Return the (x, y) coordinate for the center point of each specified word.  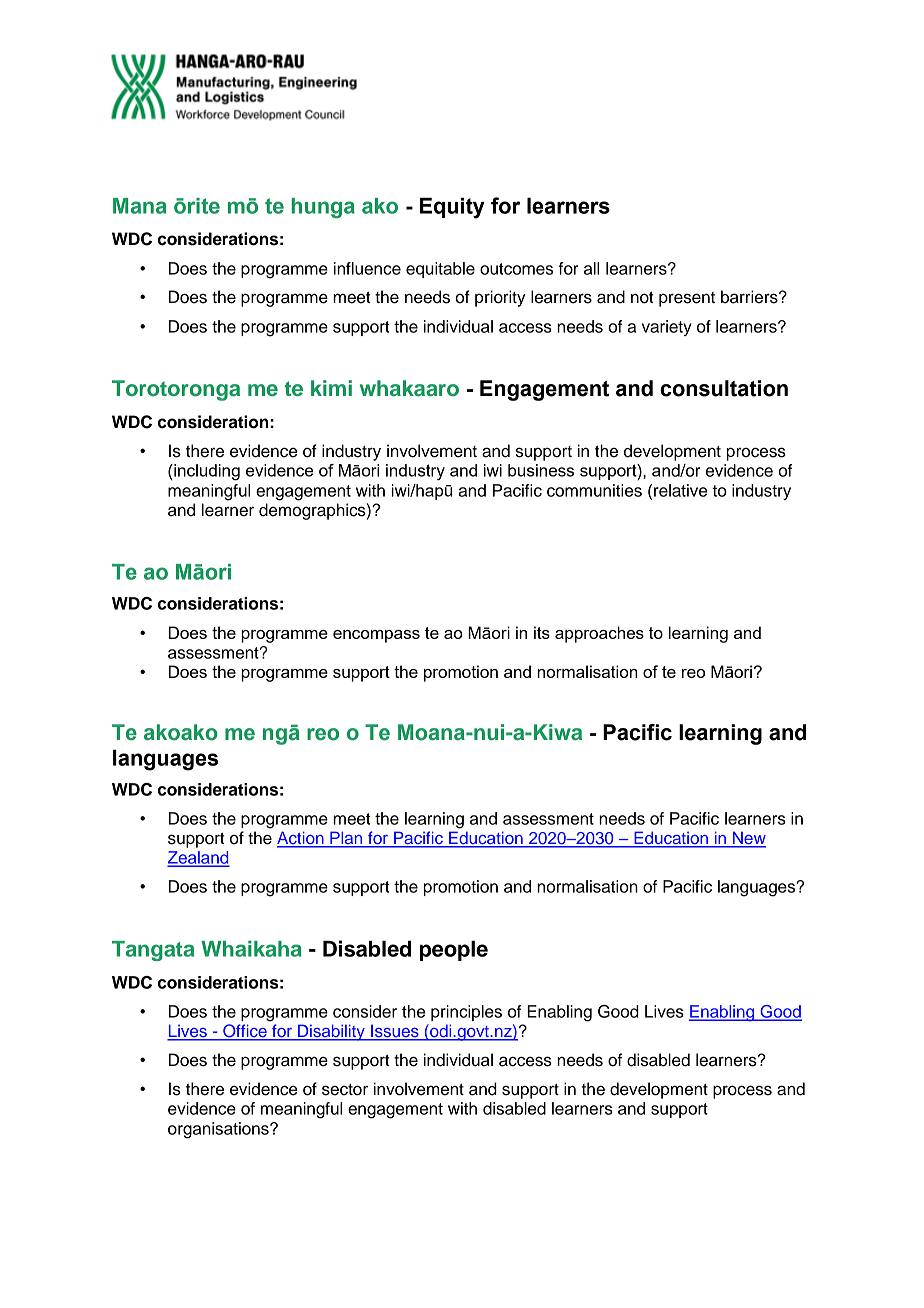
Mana (139, 206)
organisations (219, 1130)
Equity (452, 208)
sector (345, 1090)
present (687, 299)
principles (466, 1013)
